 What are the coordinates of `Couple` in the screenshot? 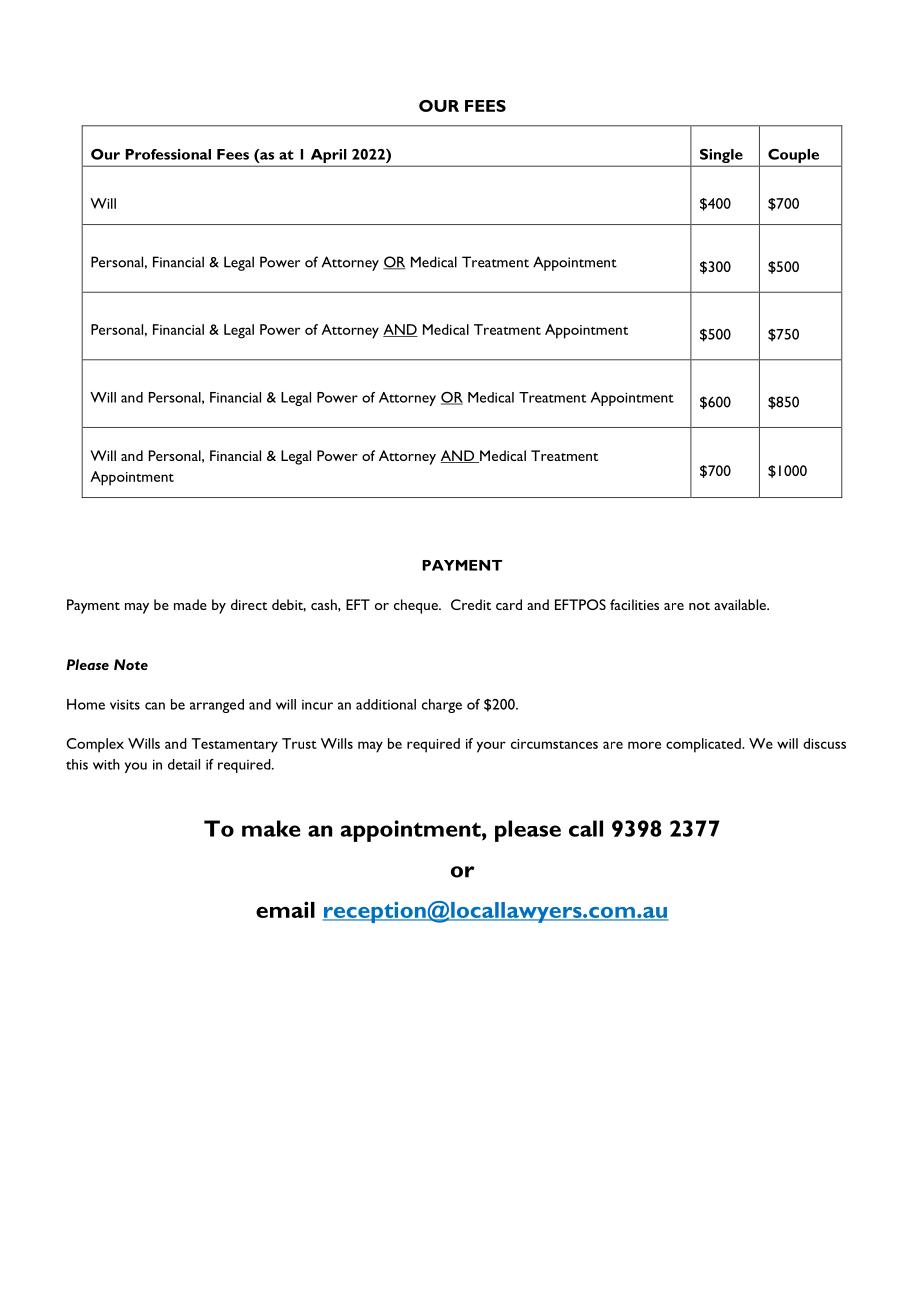 It's located at (794, 157).
